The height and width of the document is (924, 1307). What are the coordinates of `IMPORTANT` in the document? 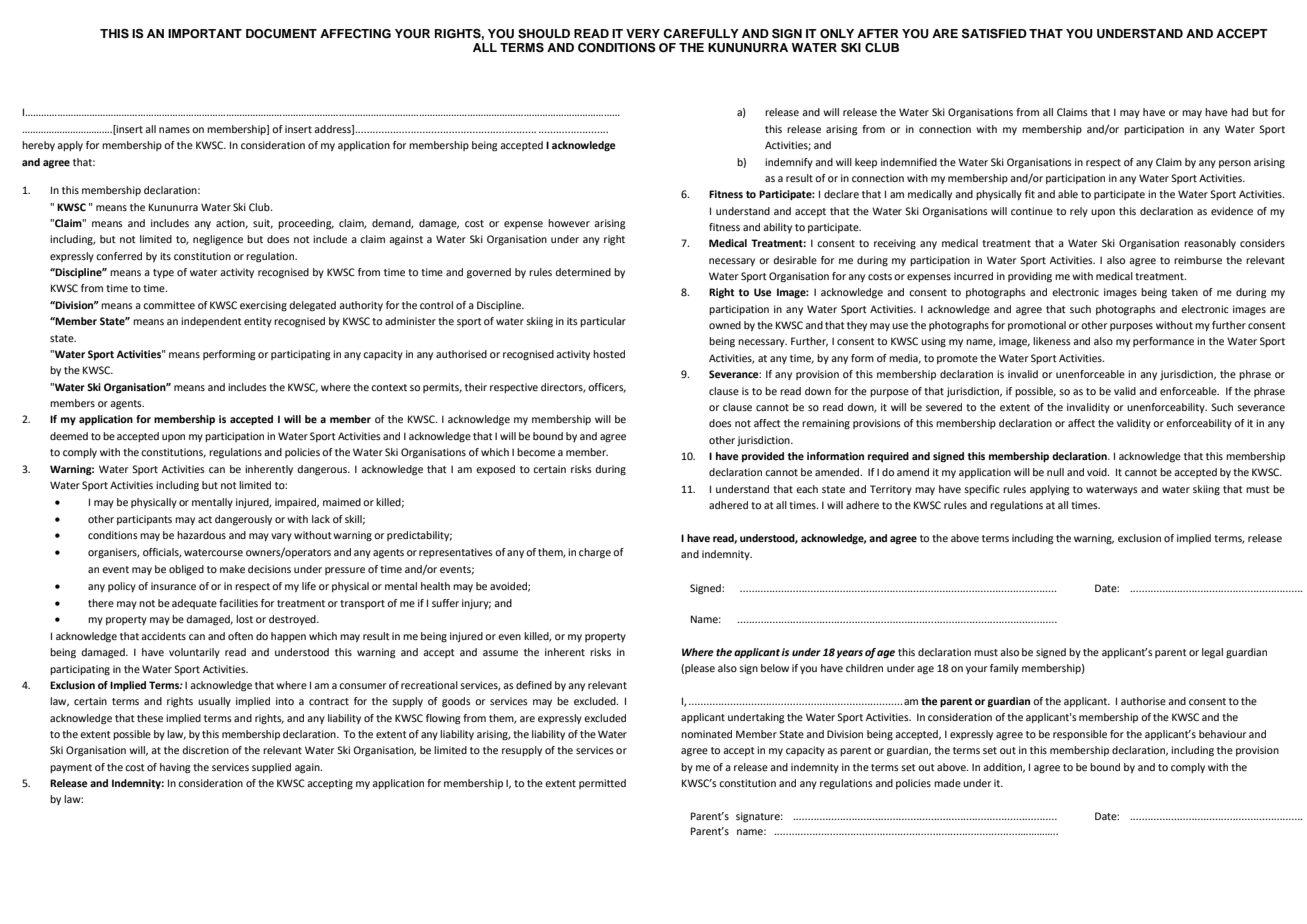 It's located at (205, 34).
